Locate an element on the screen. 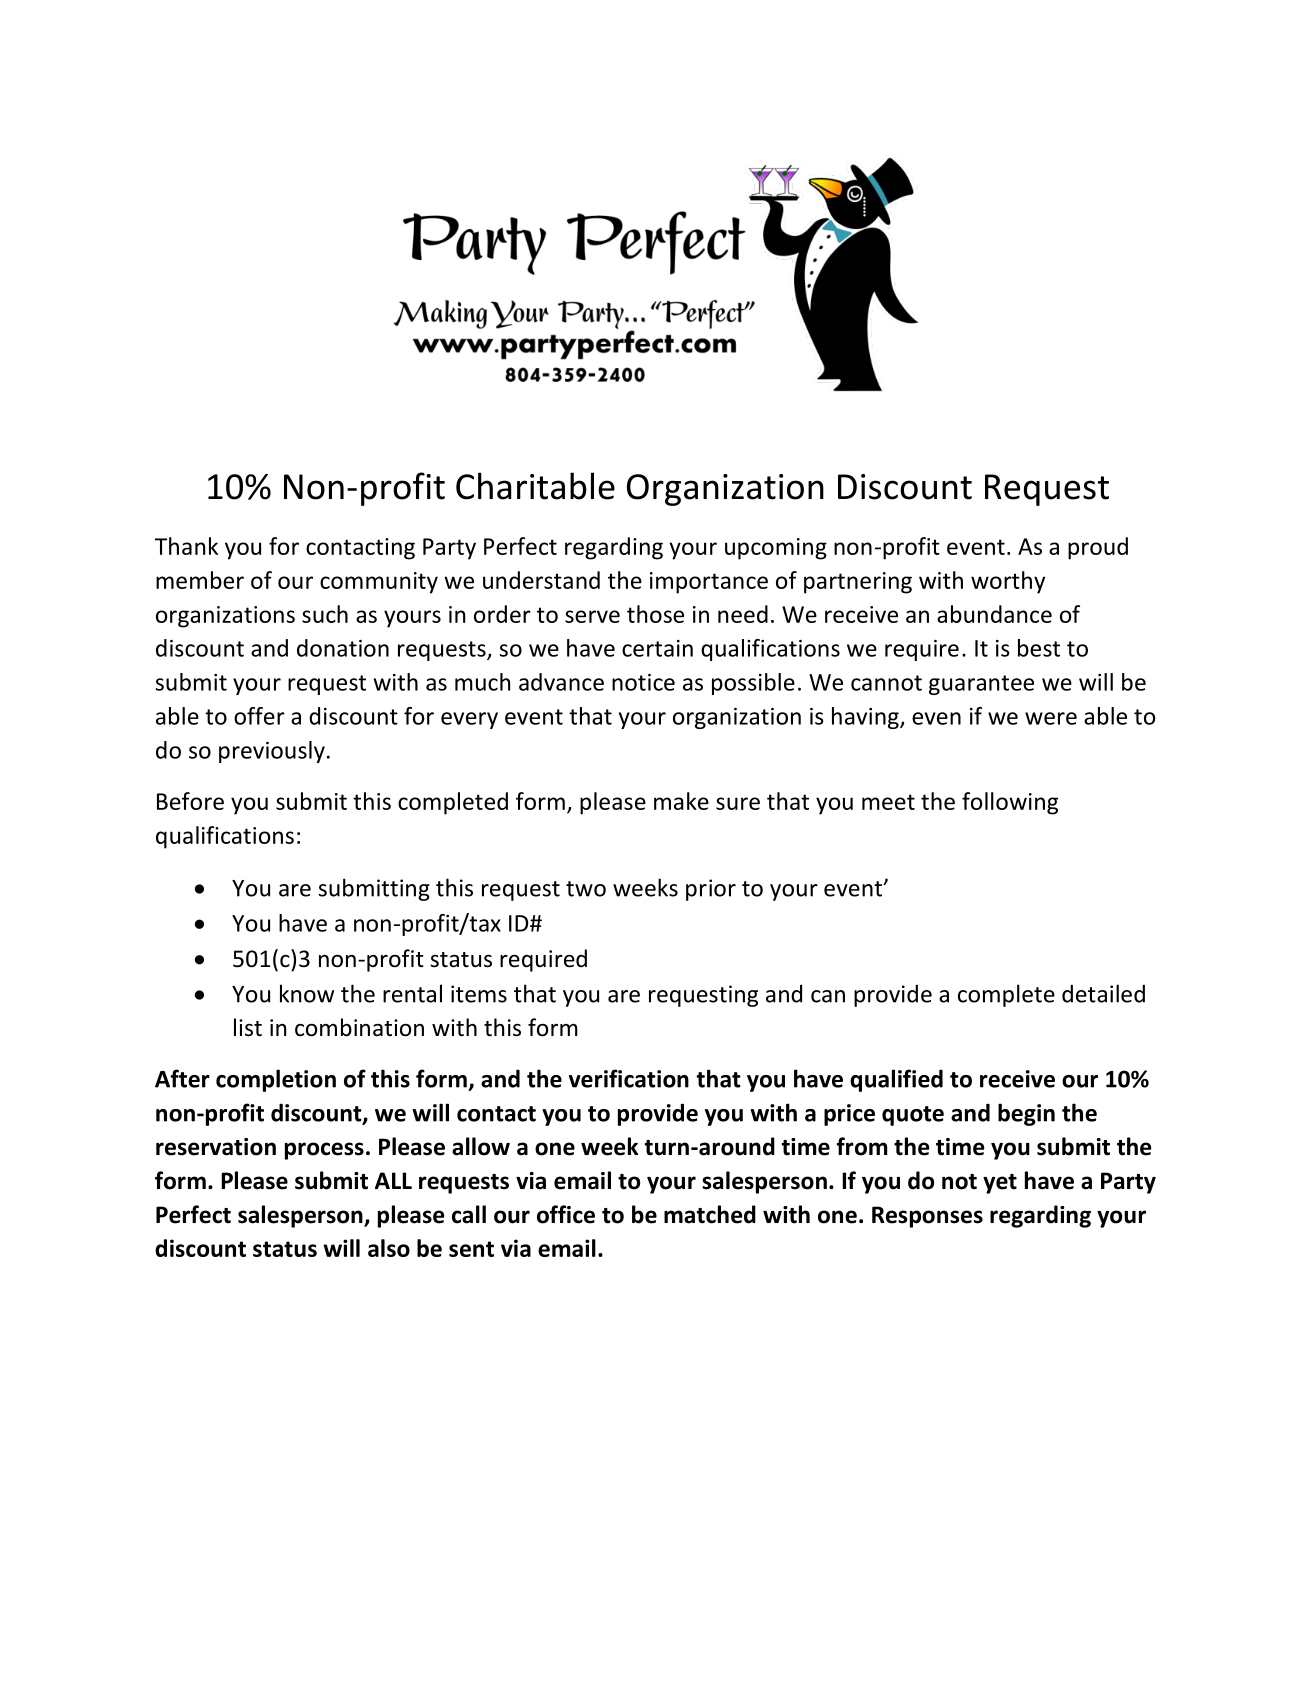 The height and width of the screenshot is (1701, 1315). following is located at coordinates (1010, 803).
